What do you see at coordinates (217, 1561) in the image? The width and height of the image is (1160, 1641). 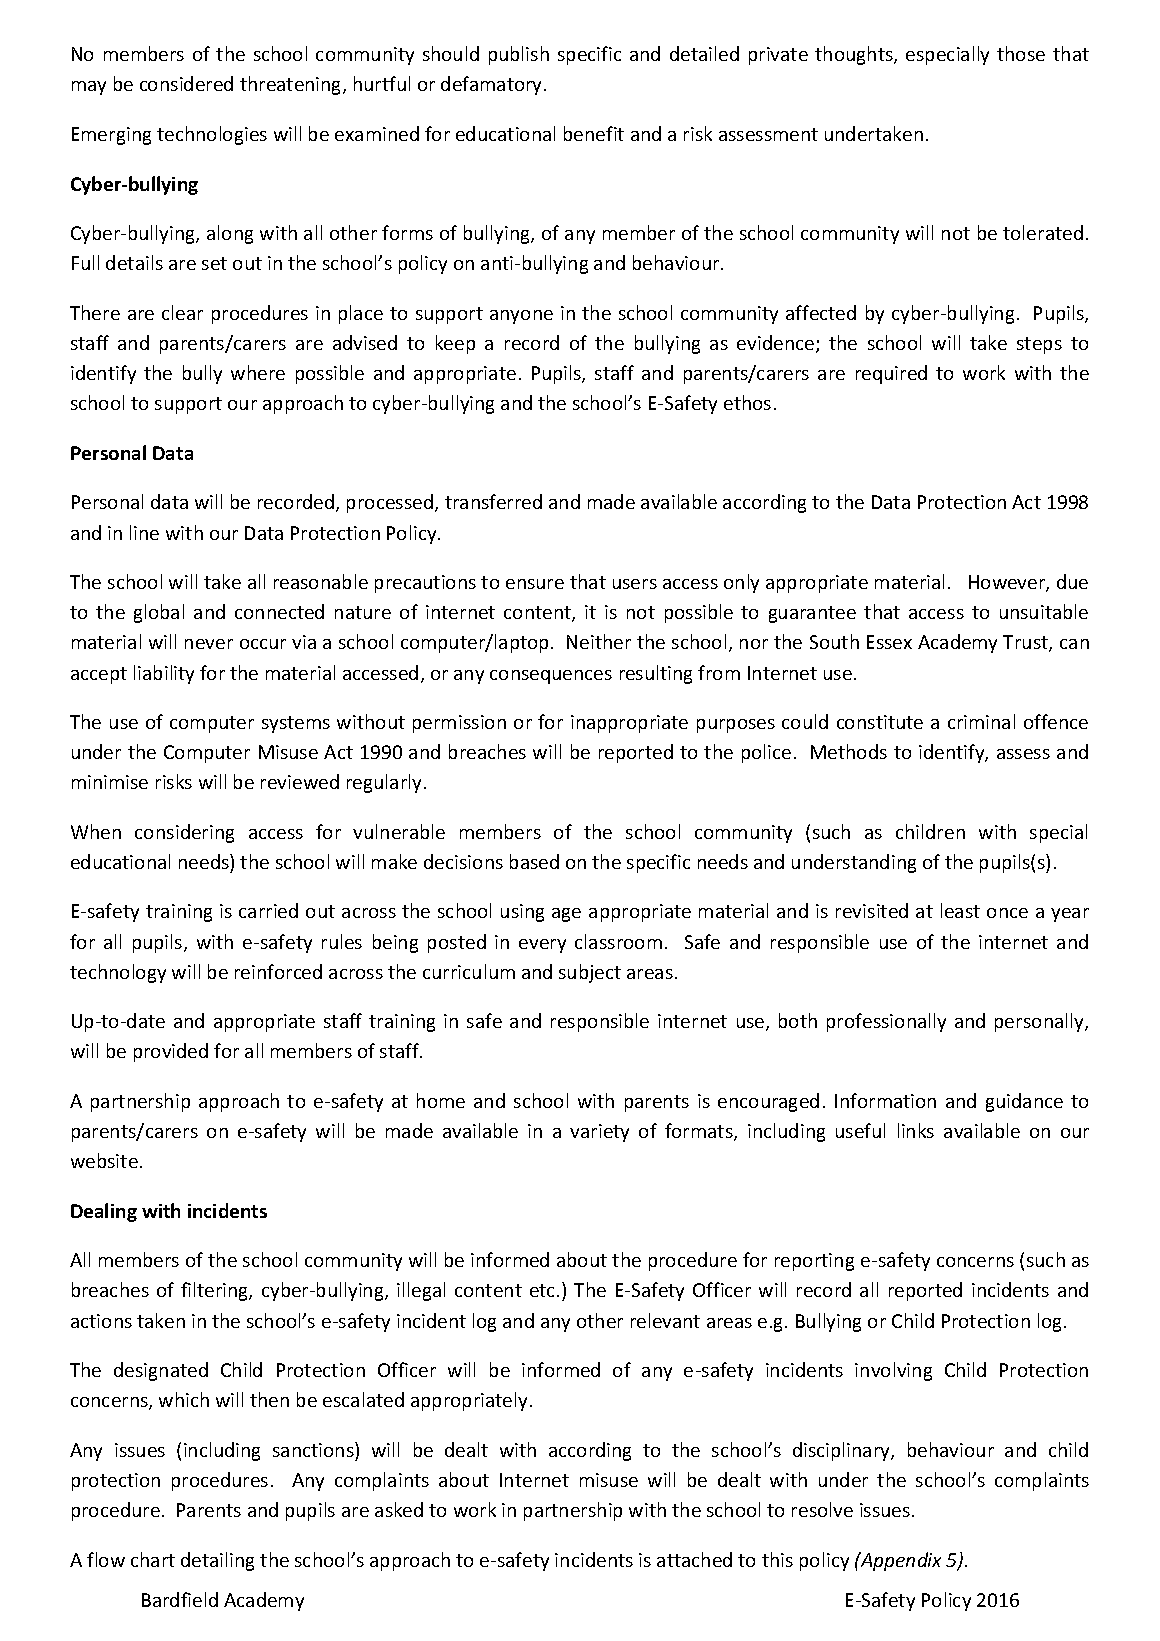 I see `detailing` at bounding box center [217, 1561].
